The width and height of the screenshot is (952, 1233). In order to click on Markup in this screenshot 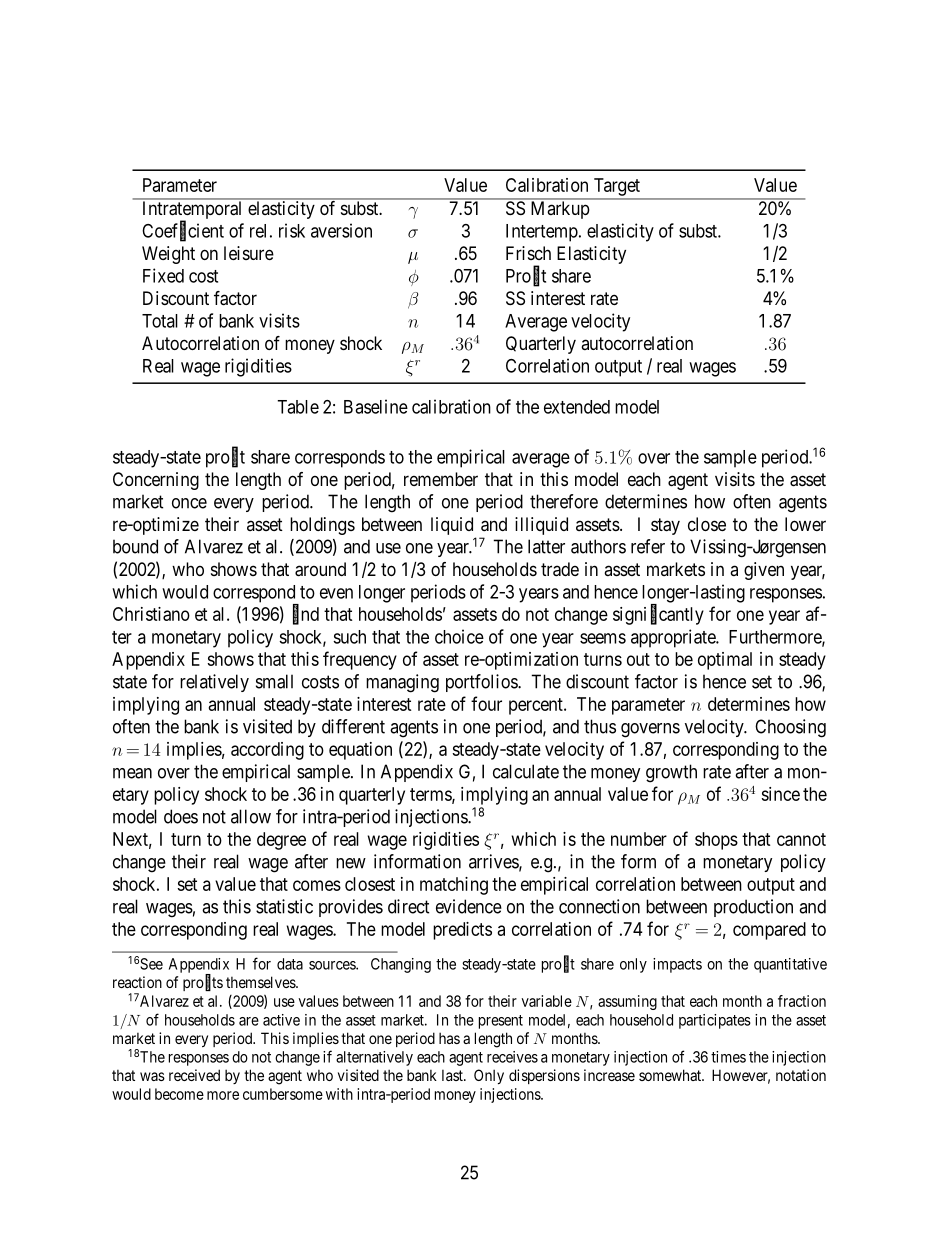, I will do `click(560, 210)`.
